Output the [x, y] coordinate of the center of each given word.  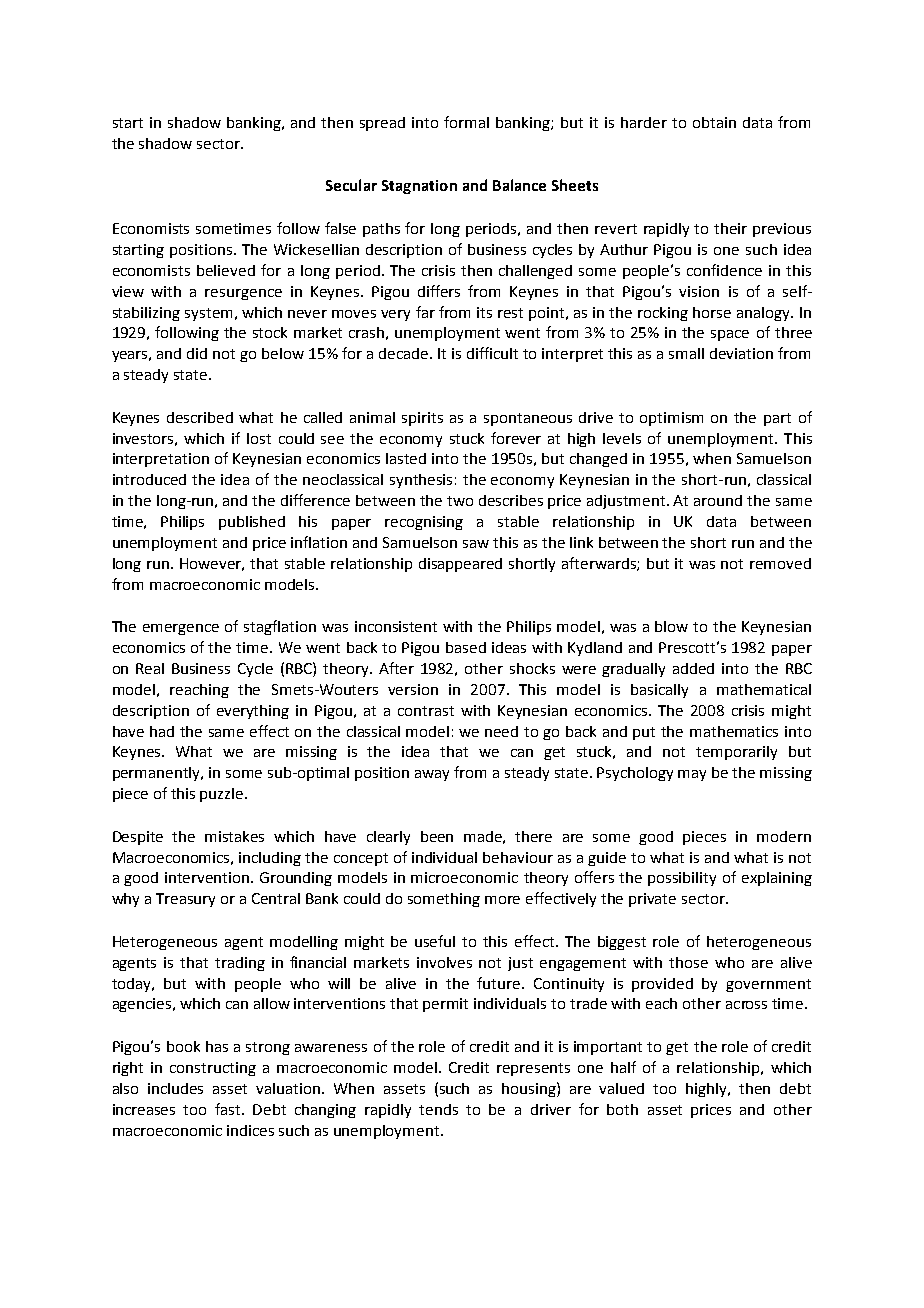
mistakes [234, 836]
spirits [422, 419]
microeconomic [464, 877]
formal [466, 122]
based [466, 647]
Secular [351, 185]
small [686, 353]
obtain [714, 122]
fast [229, 1109]
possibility [682, 879]
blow [671, 626]
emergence [181, 629]
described [200, 417]
